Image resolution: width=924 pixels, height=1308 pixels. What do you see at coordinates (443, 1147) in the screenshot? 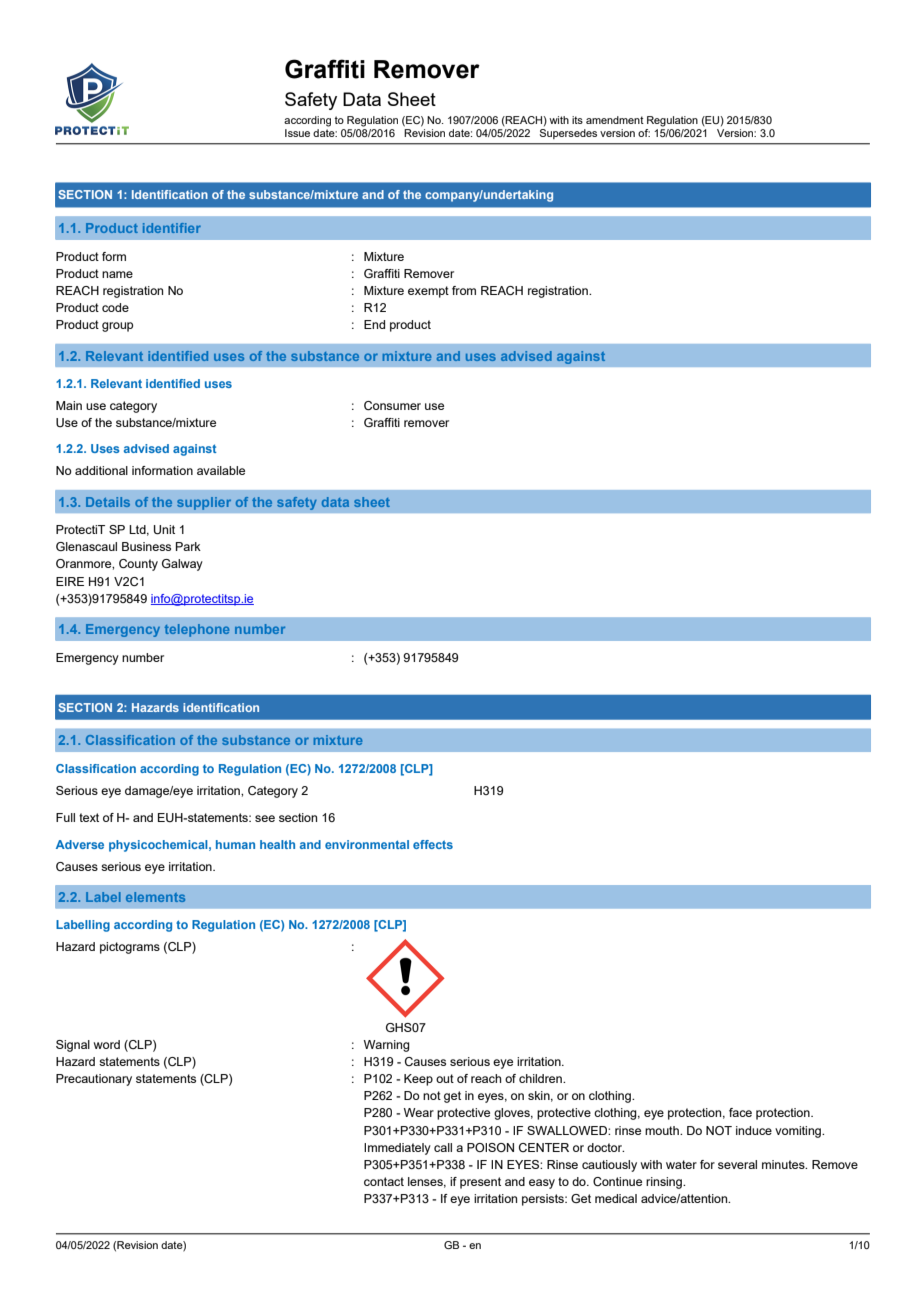
I see `call` at bounding box center [443, 1147].
